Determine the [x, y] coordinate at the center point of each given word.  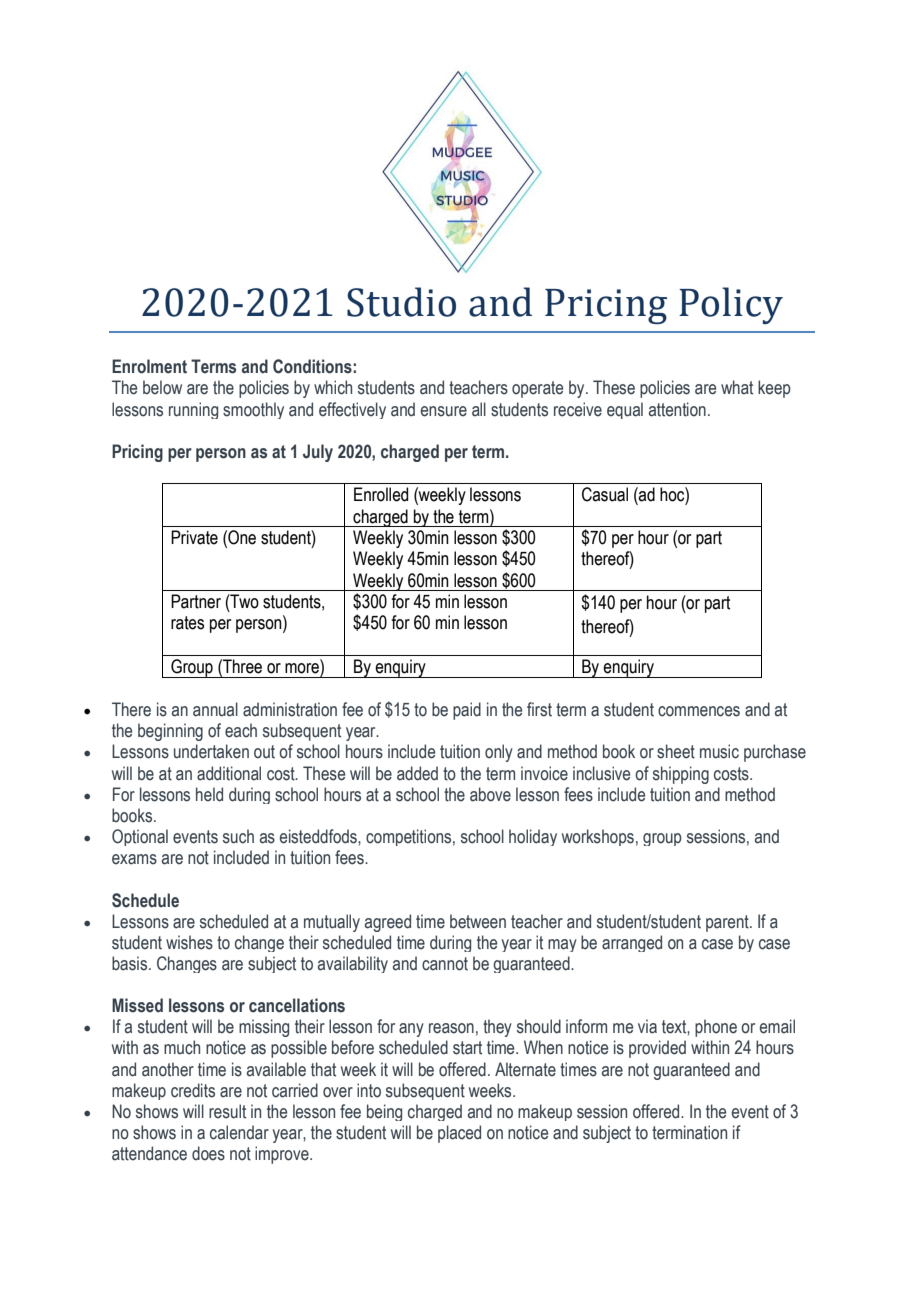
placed [459, 1134]
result [227, 1111]
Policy [731, 305]
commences [699, 711]
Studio [401, 302]
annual [215, 709]
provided [657, 1049]
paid [467, 711]
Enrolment [149, 366]
